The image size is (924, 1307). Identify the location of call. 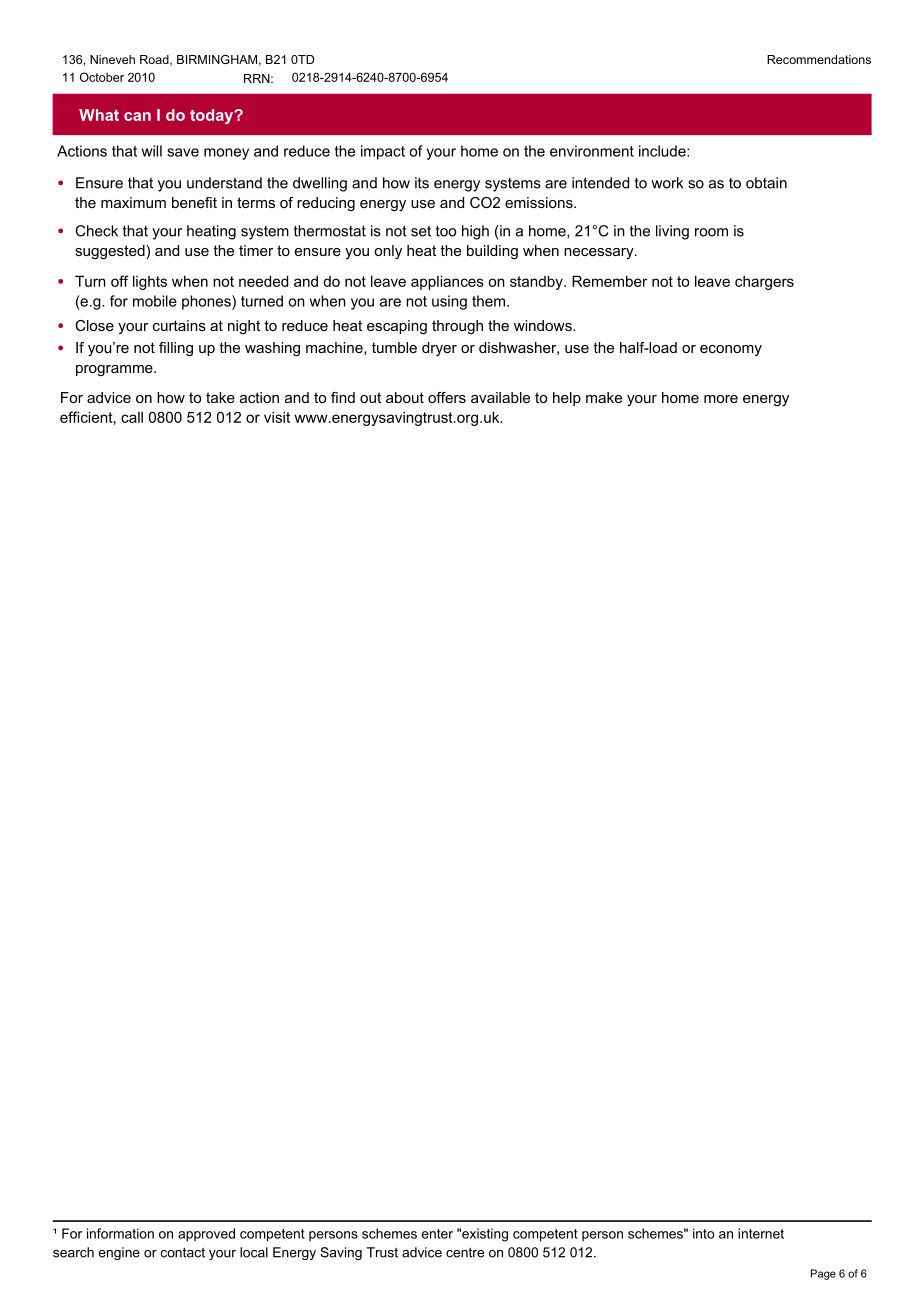
(132, 417).
